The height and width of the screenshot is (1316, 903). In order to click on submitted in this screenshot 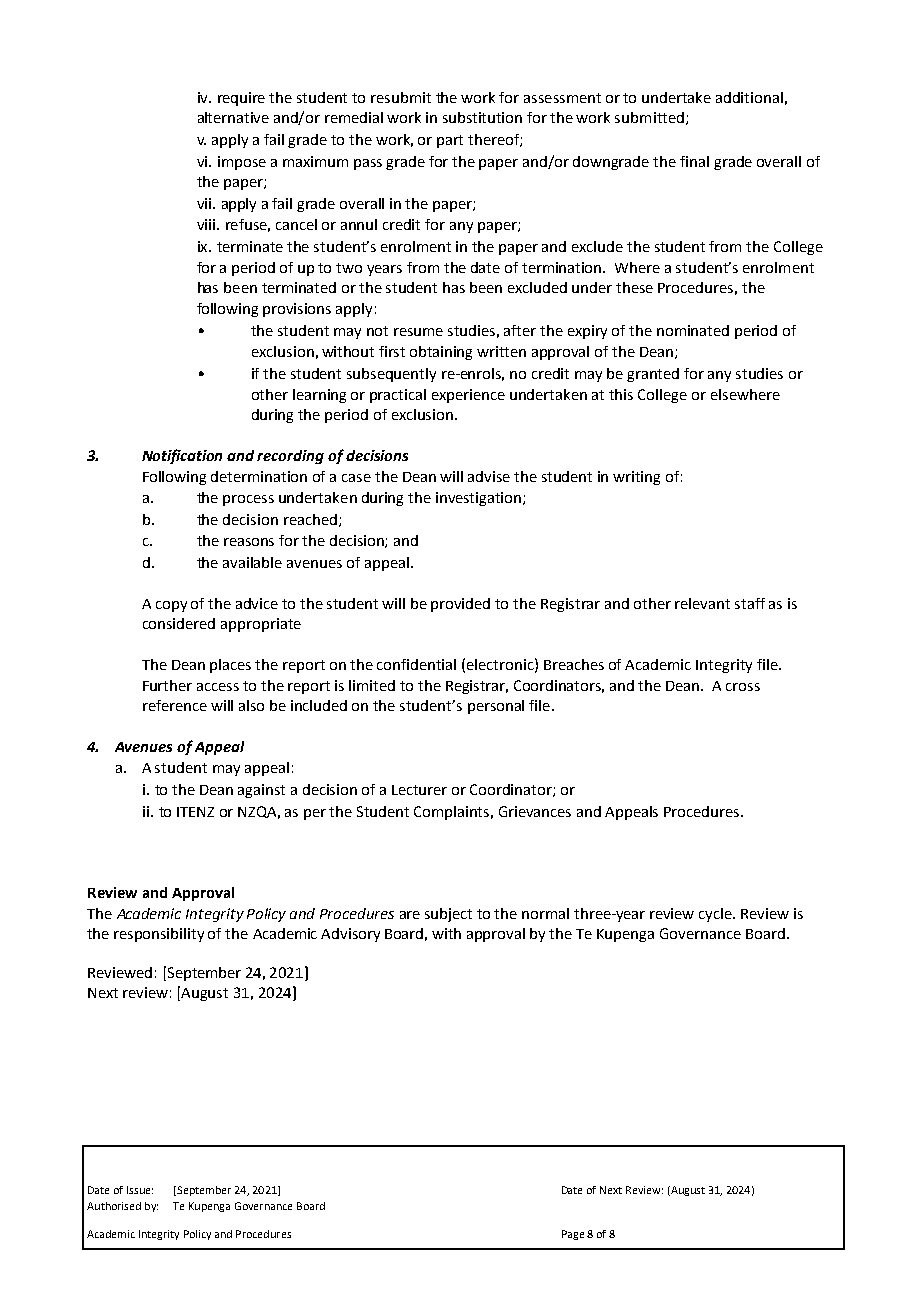, I will do `click(649, 117)`.
